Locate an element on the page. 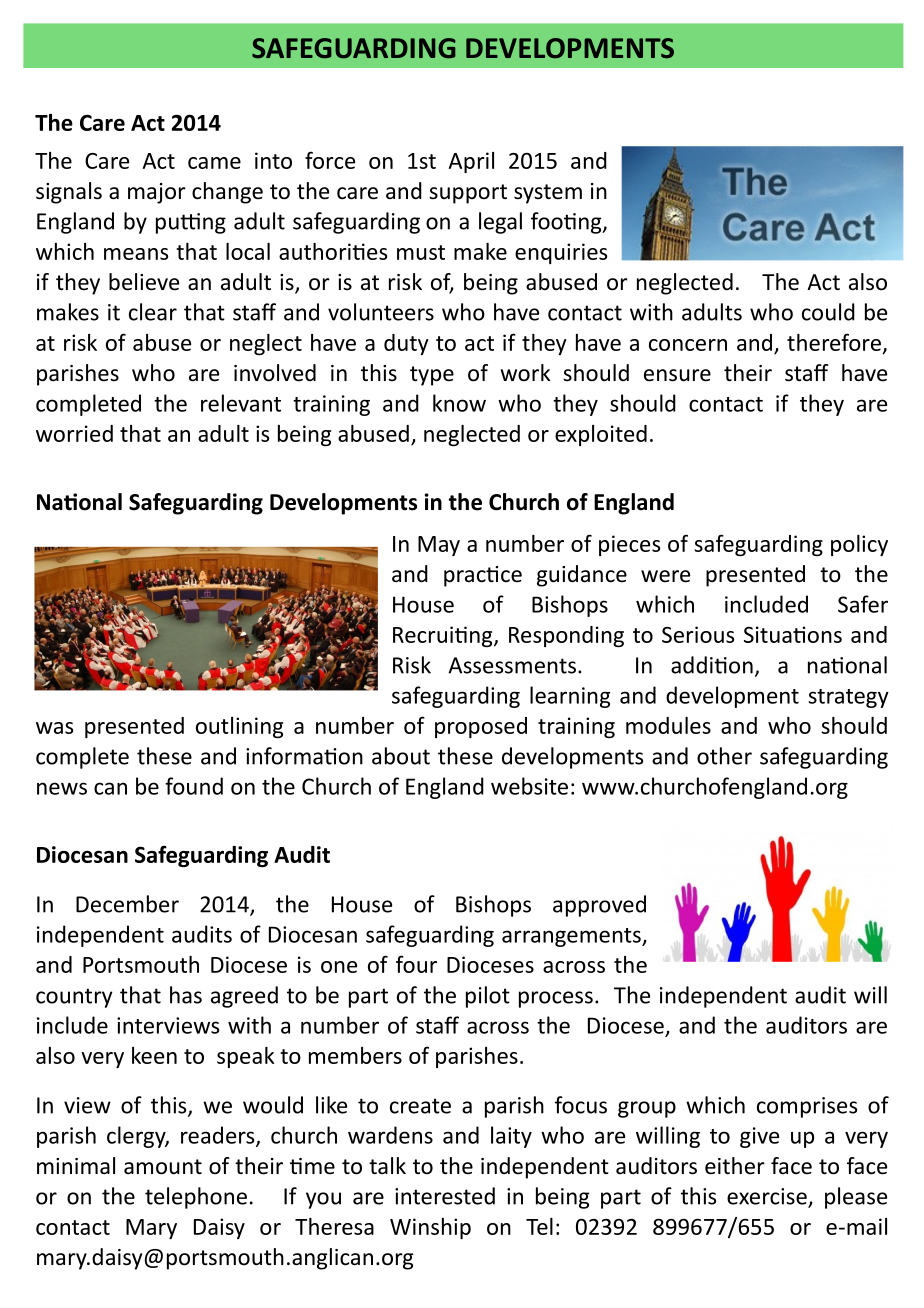  support is located at coordinates (468, 194).
